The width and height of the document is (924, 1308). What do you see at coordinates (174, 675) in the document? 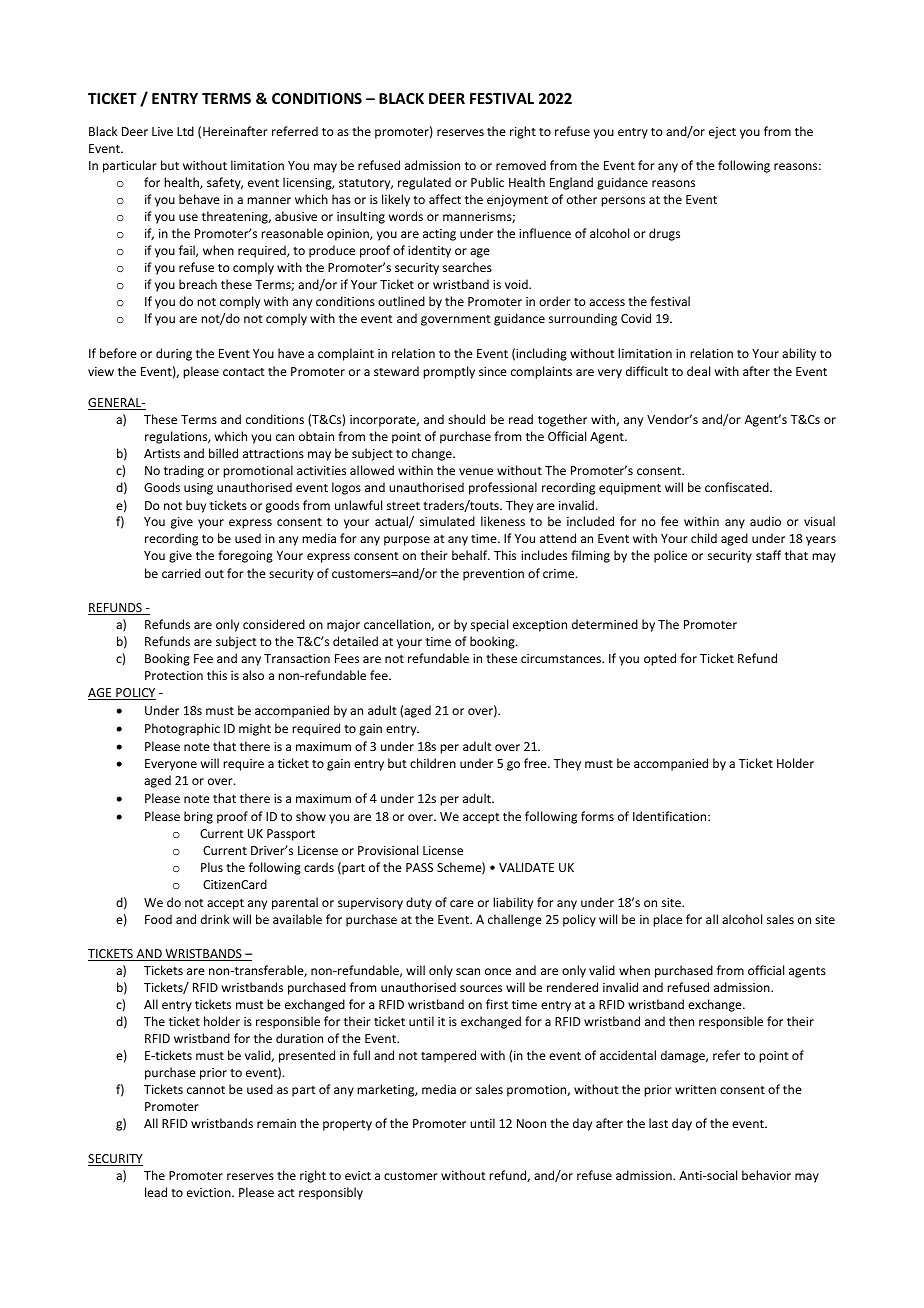
I see `Protection` at bounding box center [174, 675].
